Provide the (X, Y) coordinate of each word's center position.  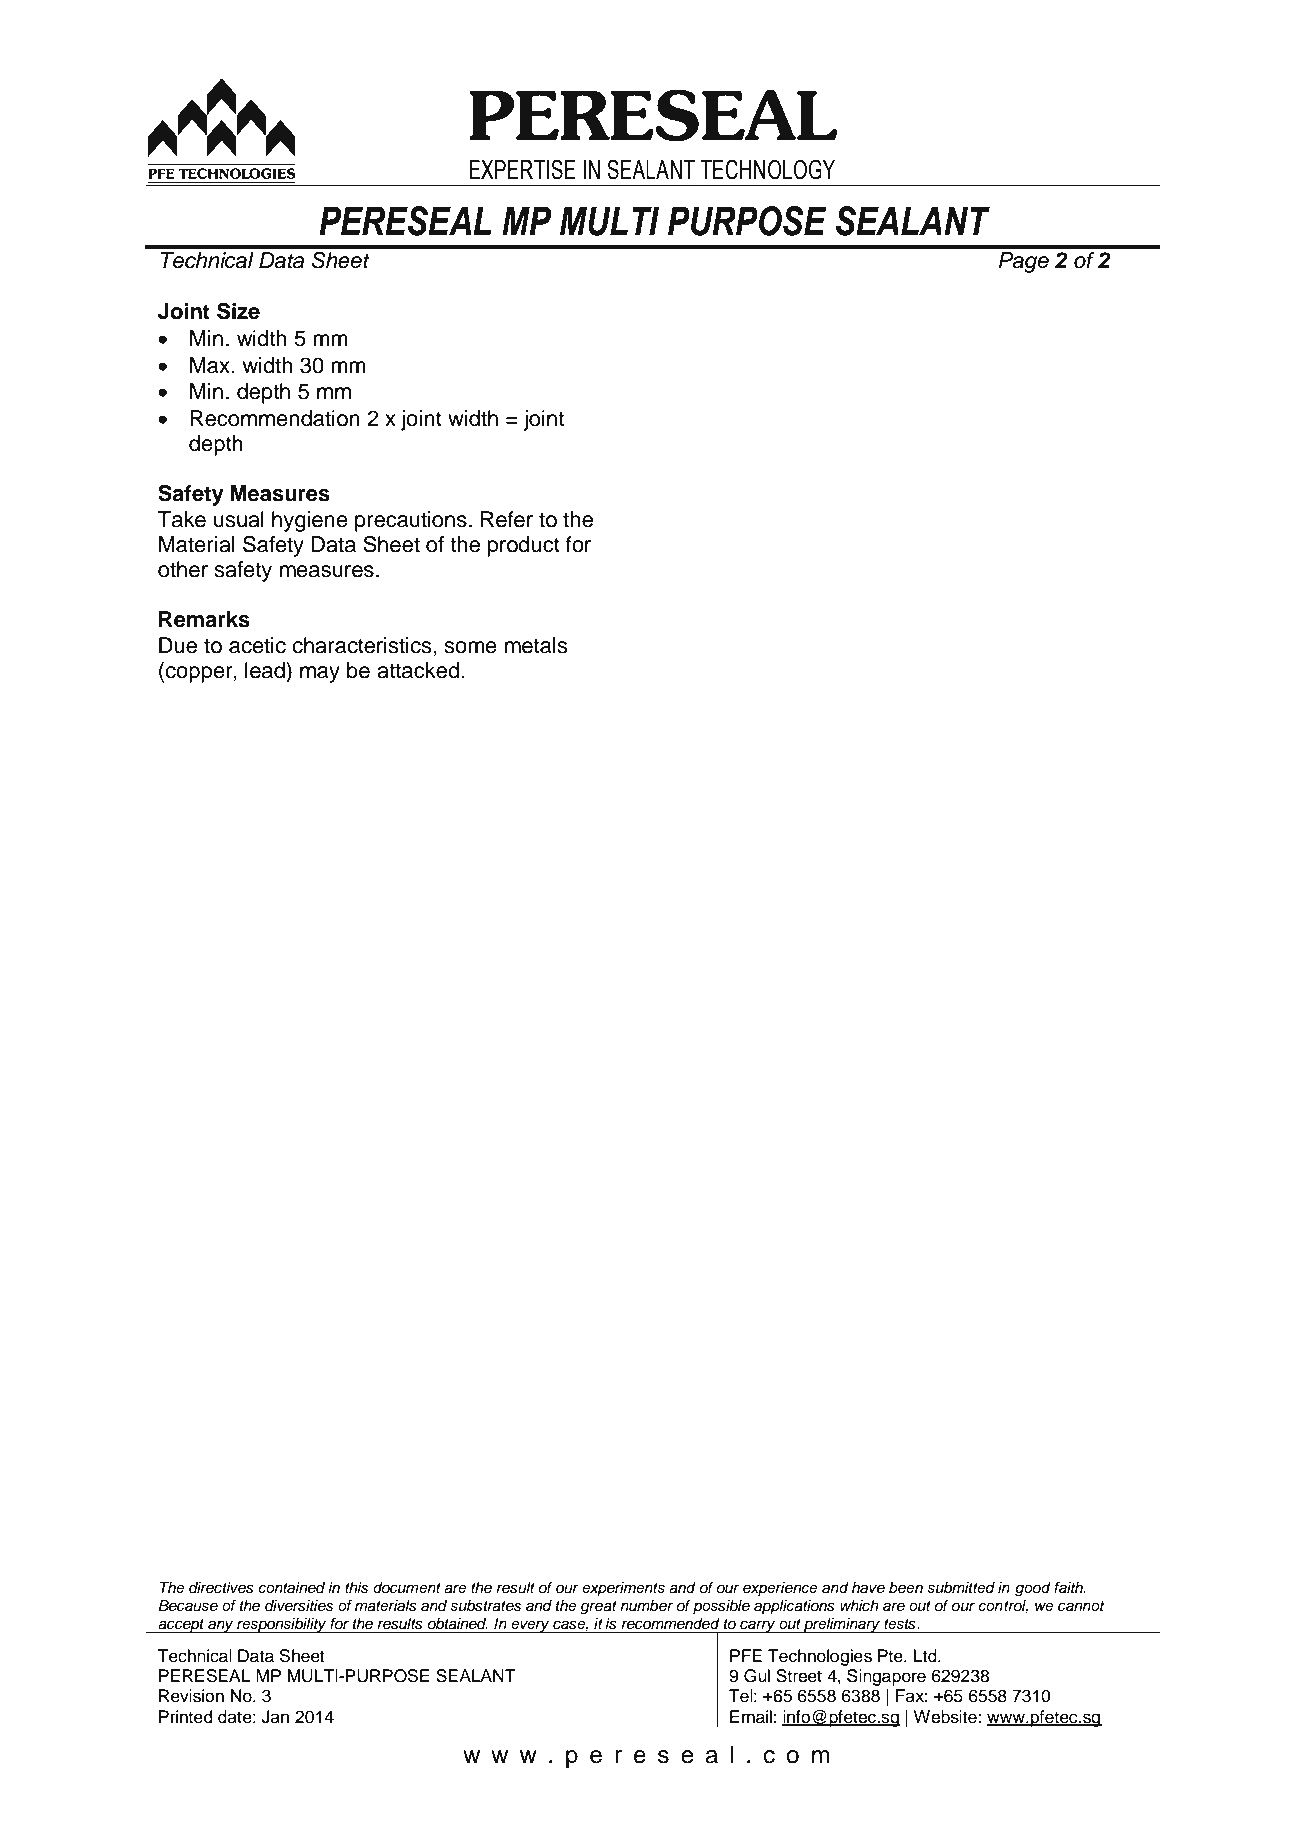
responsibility (282, 1625)
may (320, 674)
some (470, 647)
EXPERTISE (522, 169)
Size (238, 311)
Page (1024, 262)
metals (536, 645)
